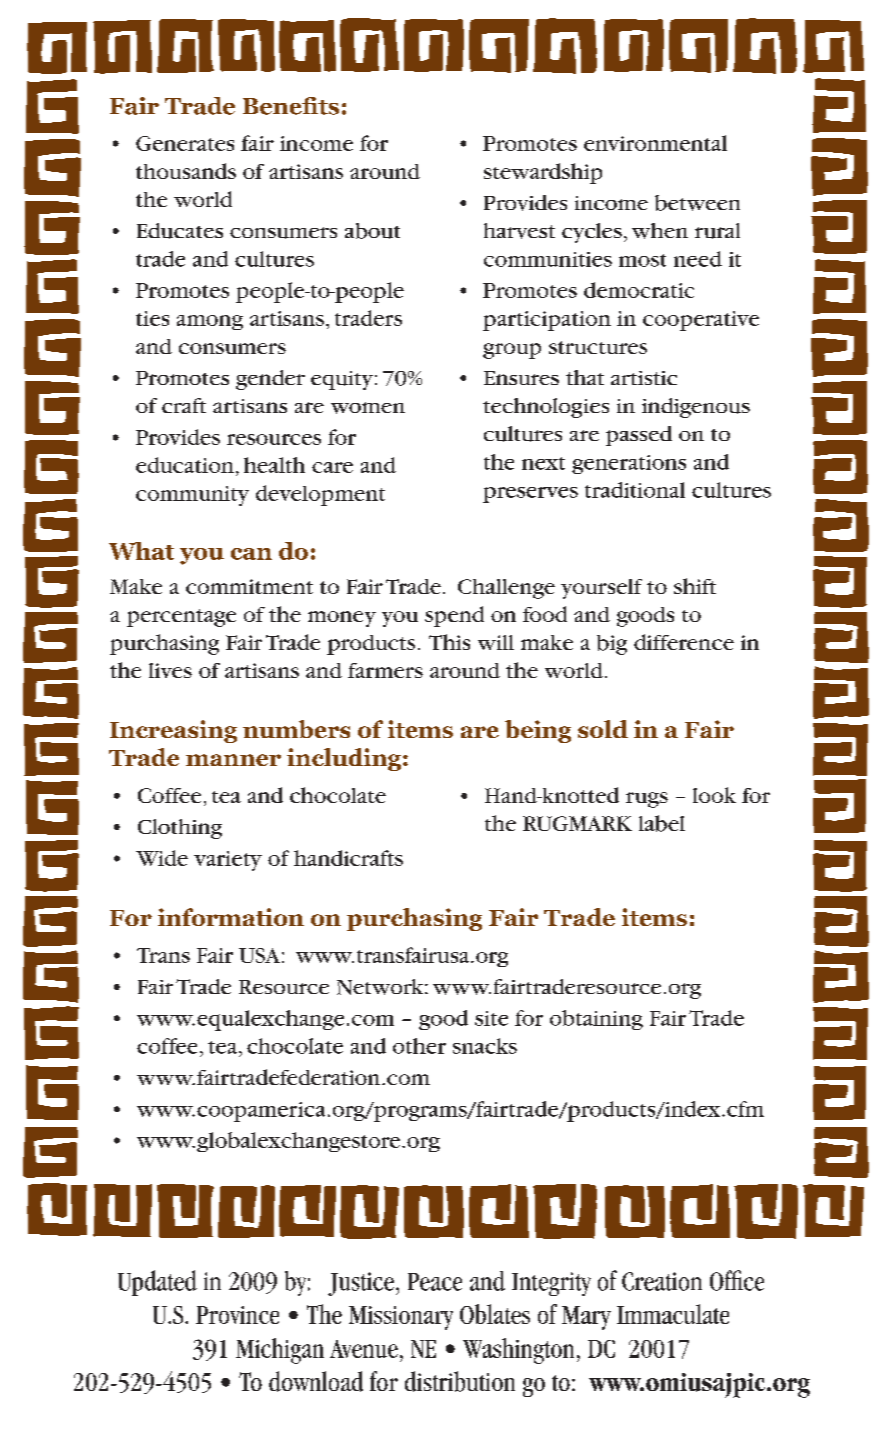 The image size is (883, 1430). What do you see at coordinates (655, 143) in the screenshot?
I see `environmental` at bounding box center [655, 143].
